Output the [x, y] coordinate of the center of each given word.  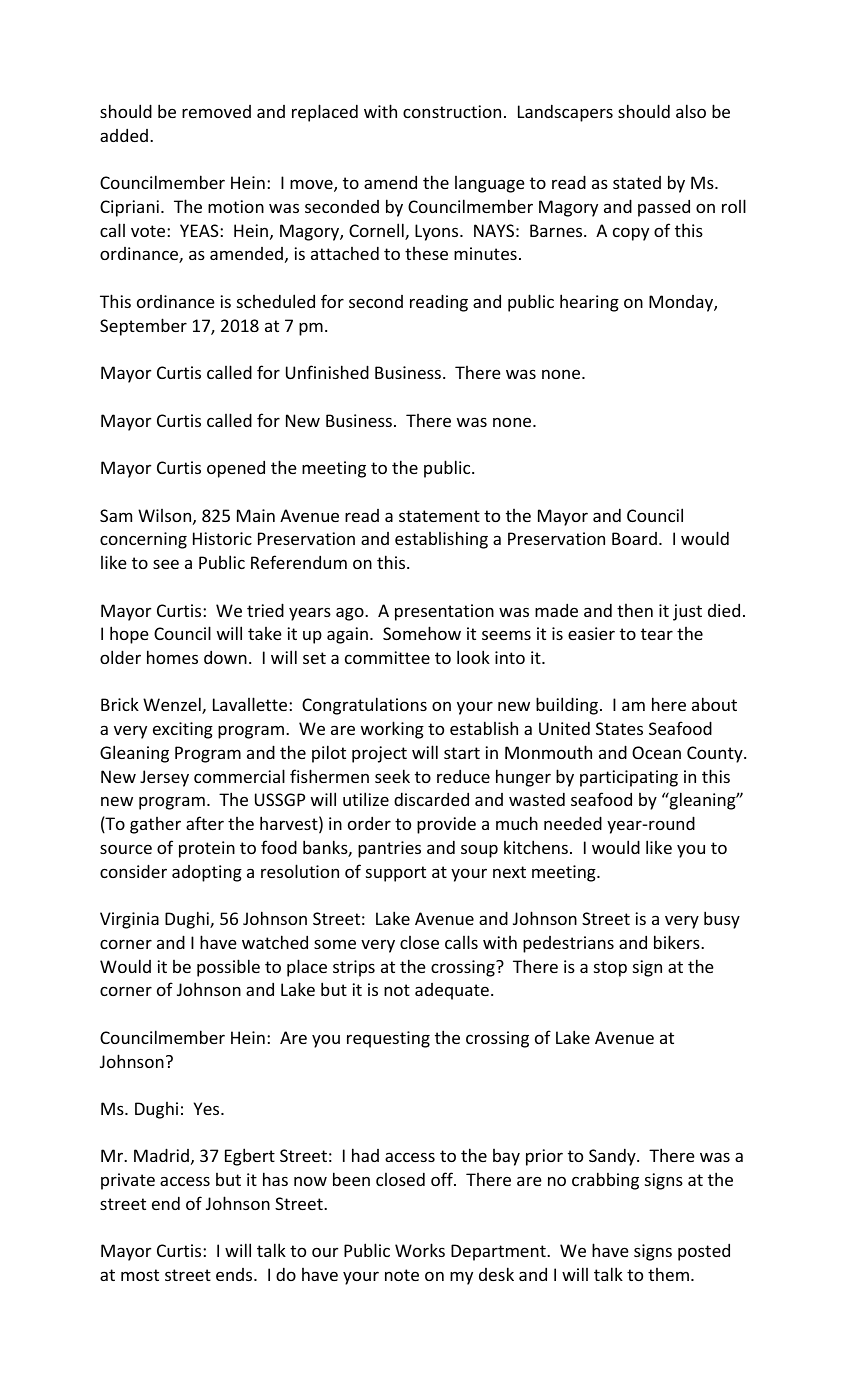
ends [235, 1274]
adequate [452, 991]
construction [452, 111]
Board [634, 538]
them [668, 1274]
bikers [678, 942]
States [619, 728]
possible [228, 968]
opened [236, 469]
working [392, 730]
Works [420, 1250]
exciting [183, 730]
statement [439, 516]
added [124, 135]
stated [637, 182]
